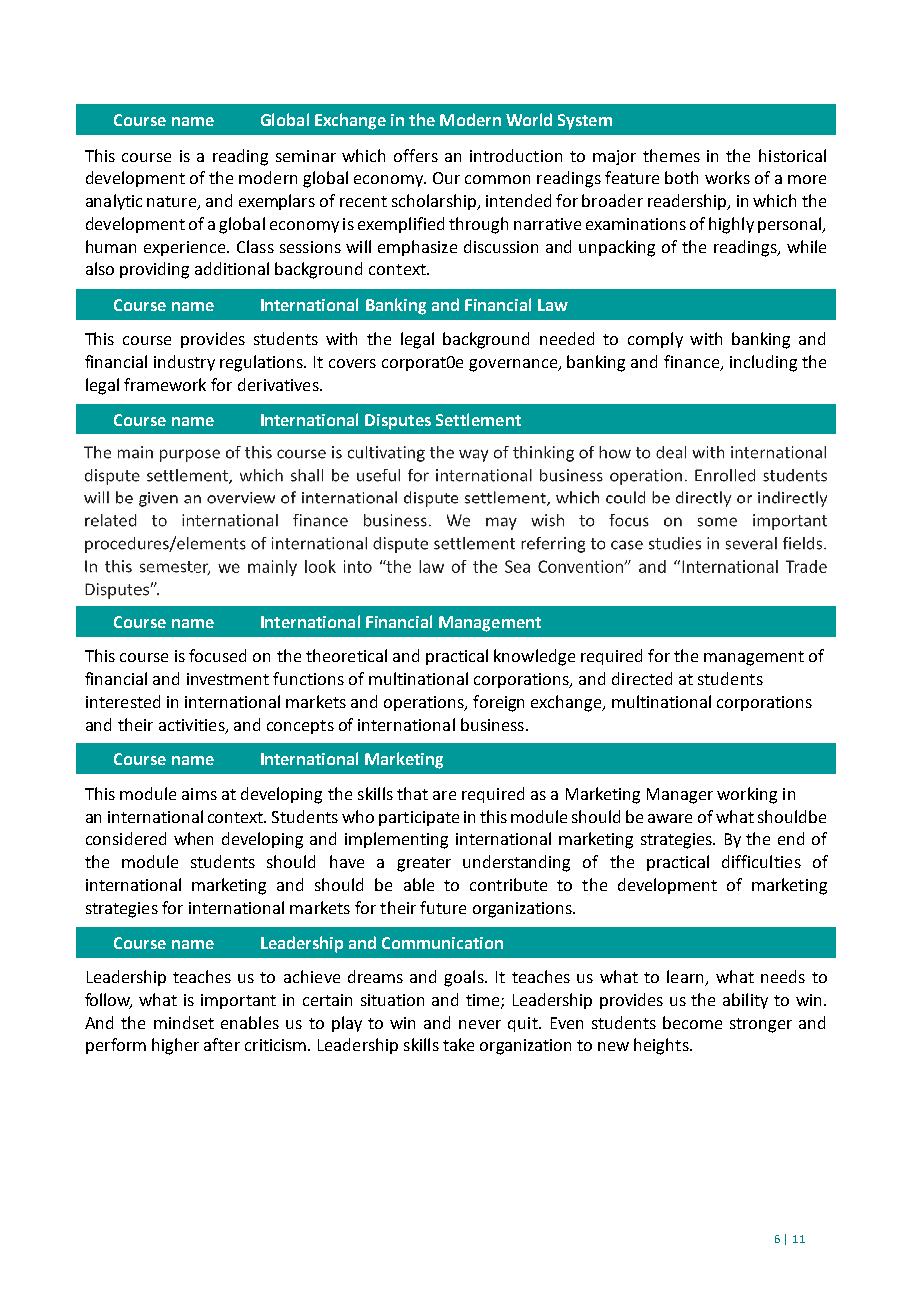 This screenshot has width=924, height=1308. I want to click on finance, so click(693, 363).
